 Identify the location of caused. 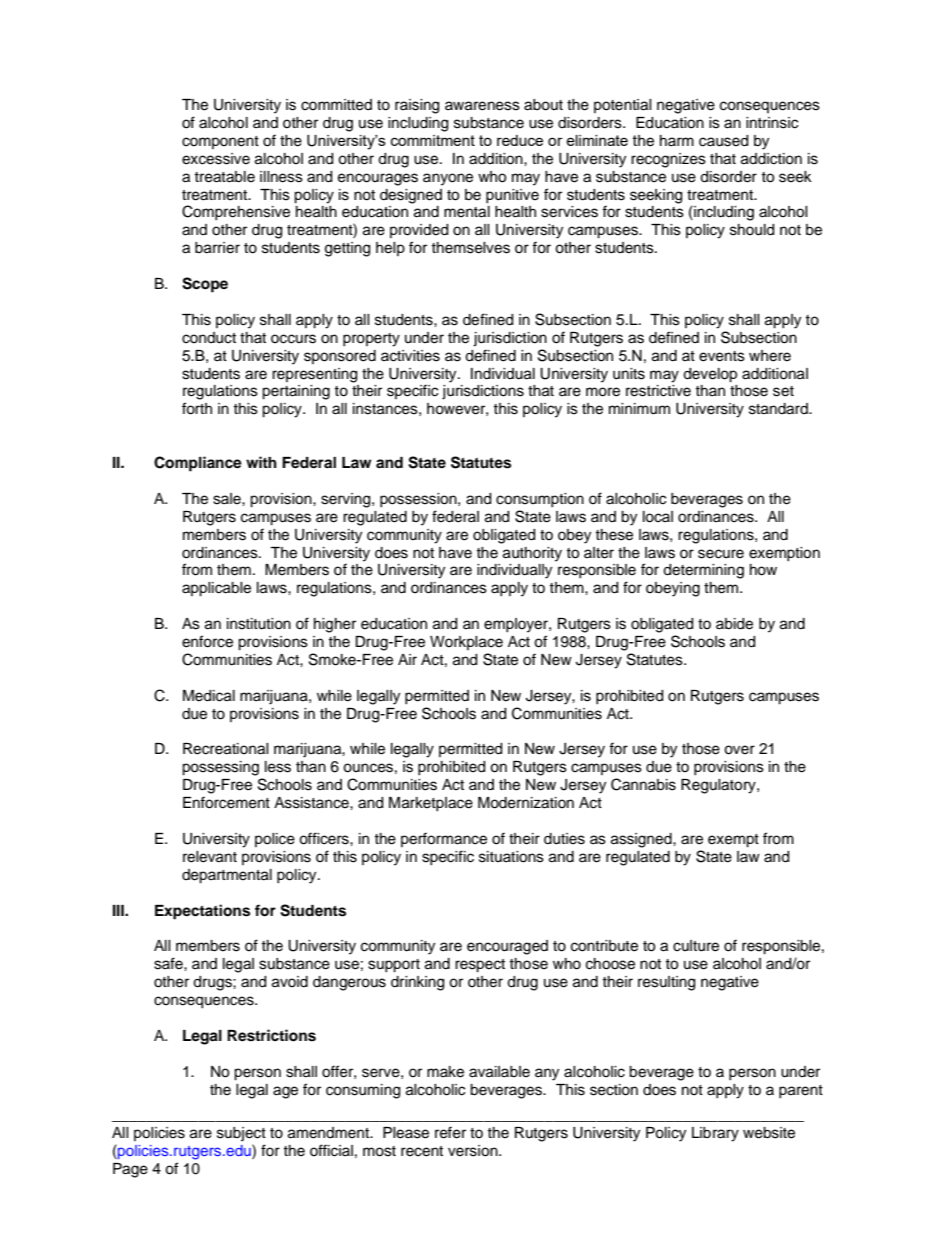
(723, 141).
